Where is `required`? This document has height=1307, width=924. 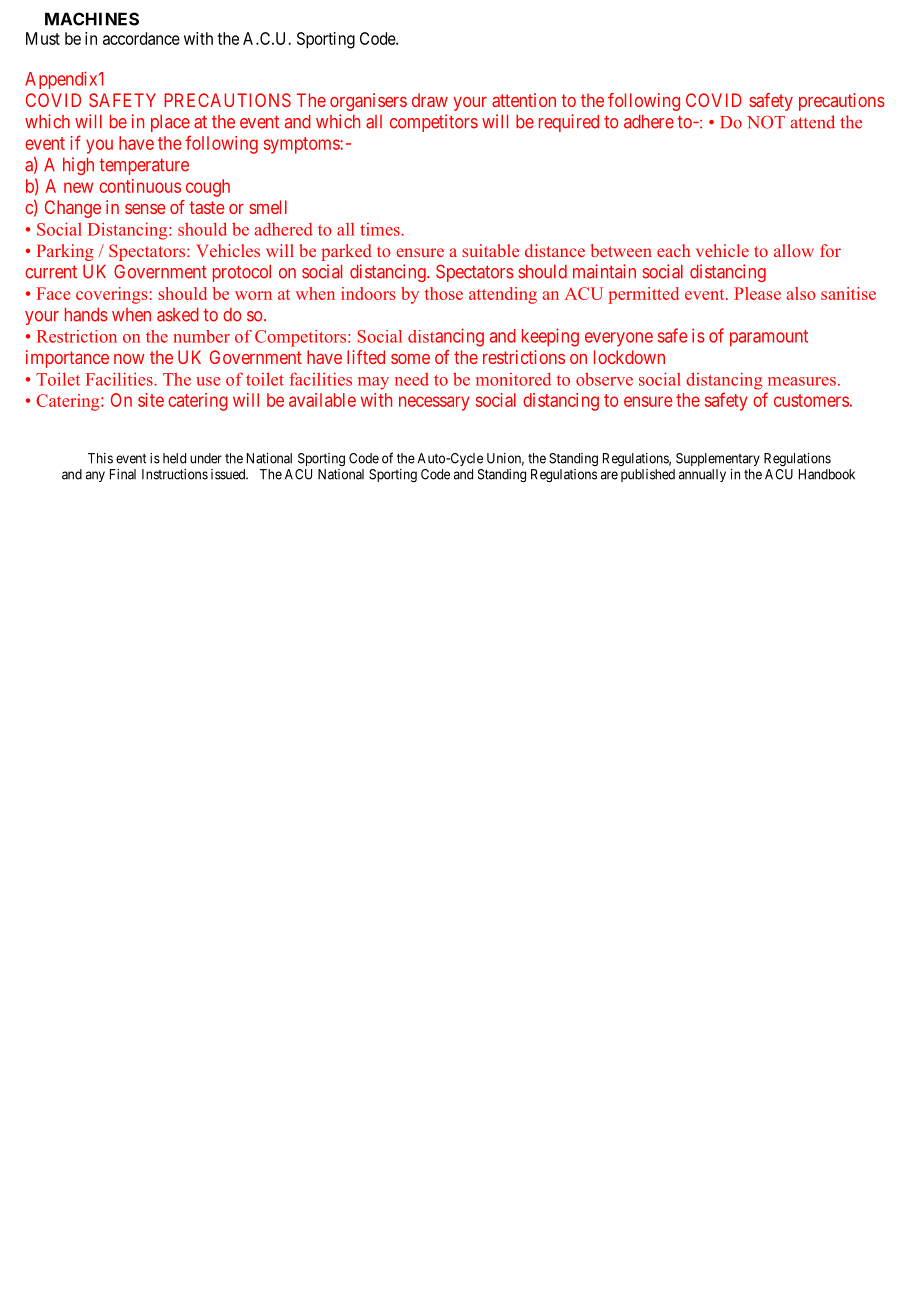 required is located at coordinates (569, 123).
